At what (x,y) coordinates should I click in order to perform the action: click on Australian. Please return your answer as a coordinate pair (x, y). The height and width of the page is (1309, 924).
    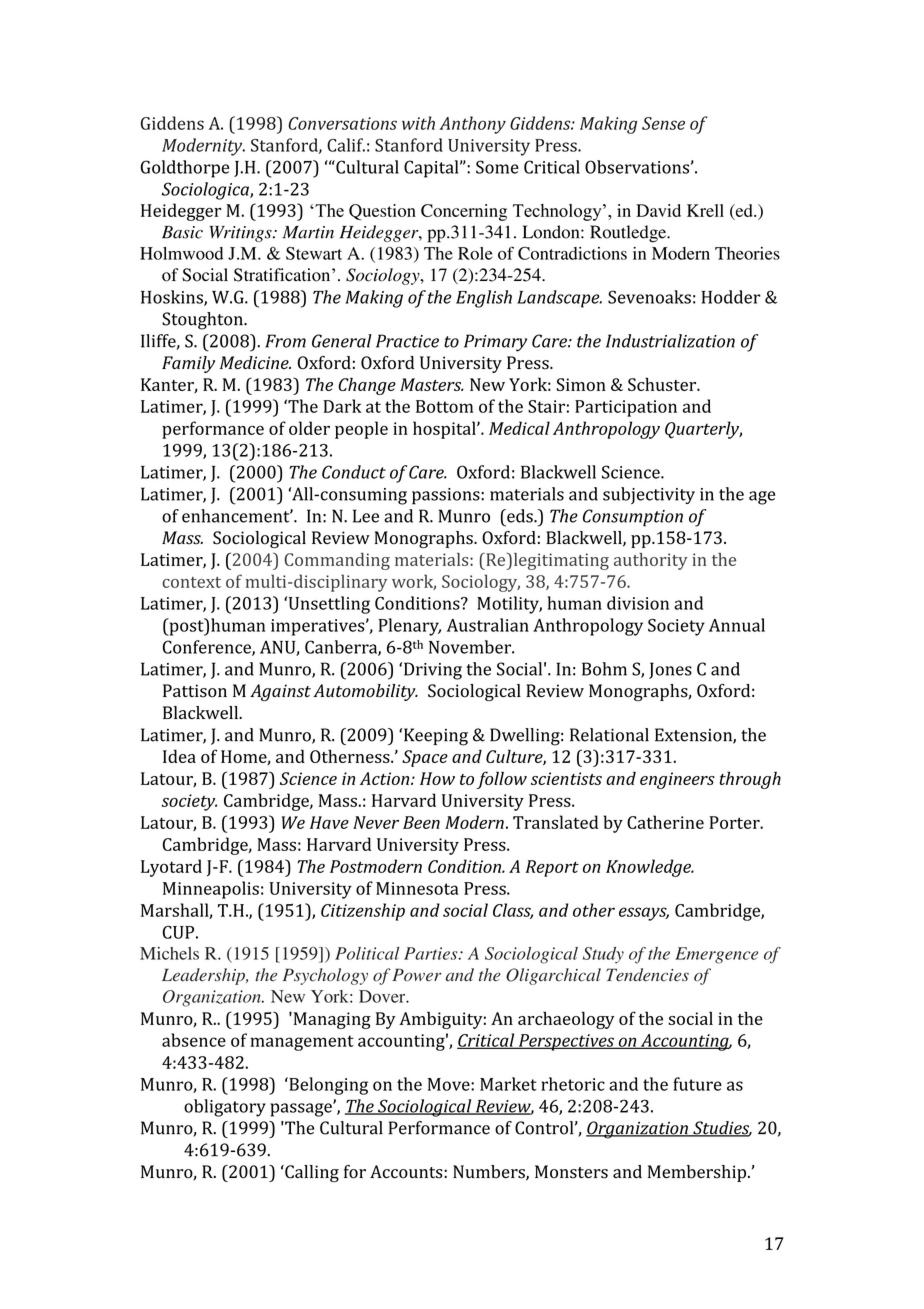
    Looking at the image, I should click on (488, 625).
